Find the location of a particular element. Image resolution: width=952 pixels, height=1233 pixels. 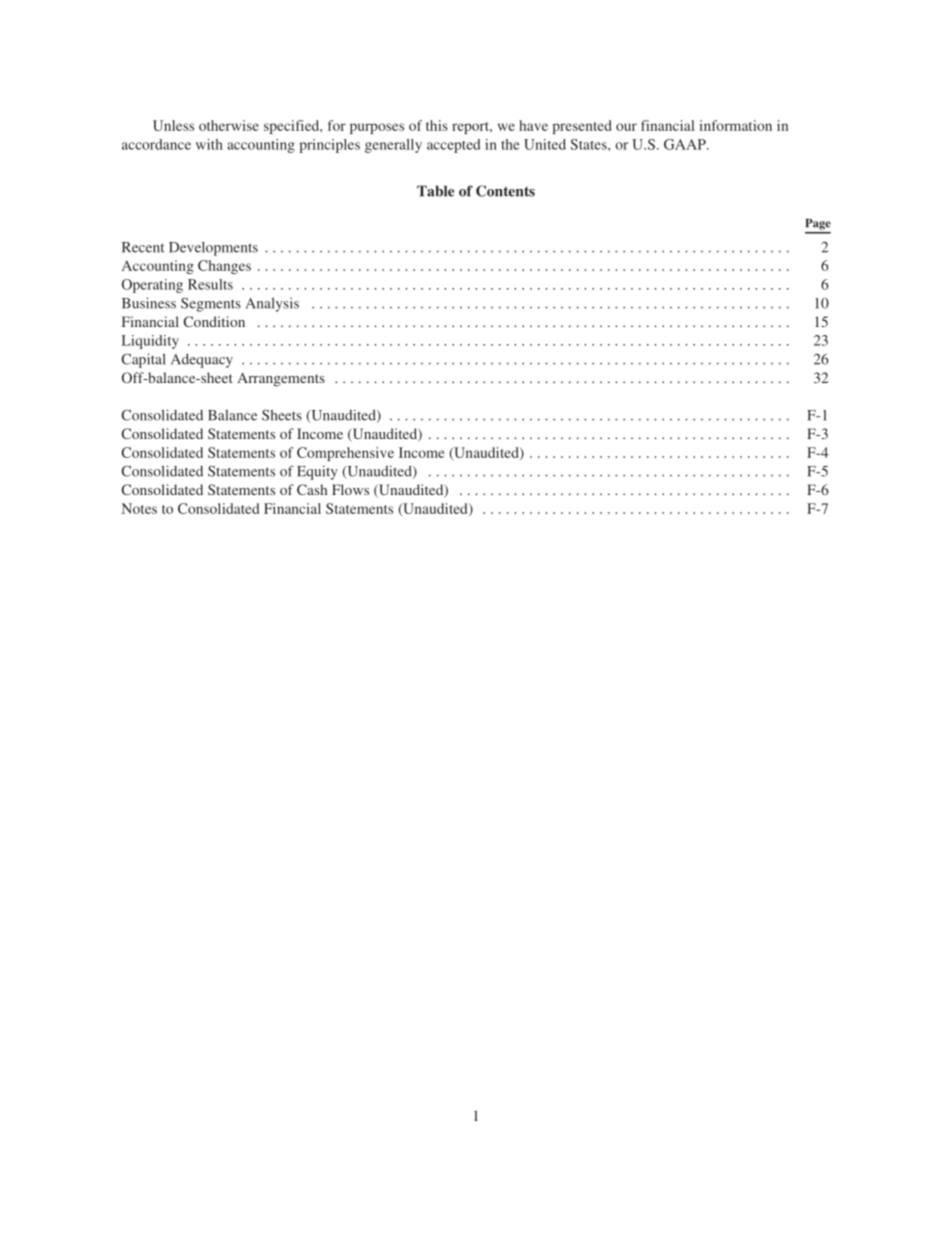

Comprehensive is located at coordinates (345, 454).
